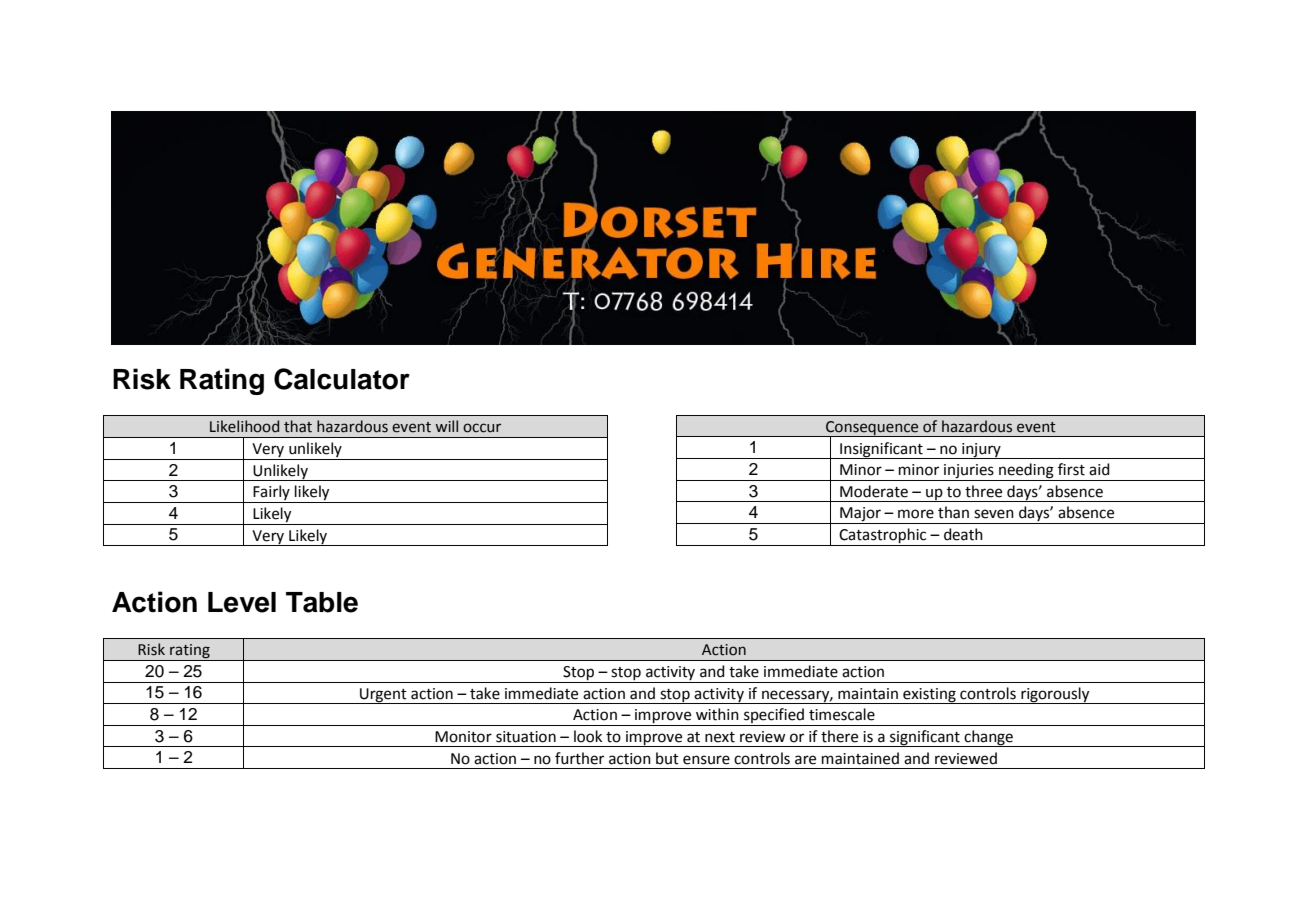  Describe the element at coordinates (872, 429) in the image. I see `Consequence` at that location.
